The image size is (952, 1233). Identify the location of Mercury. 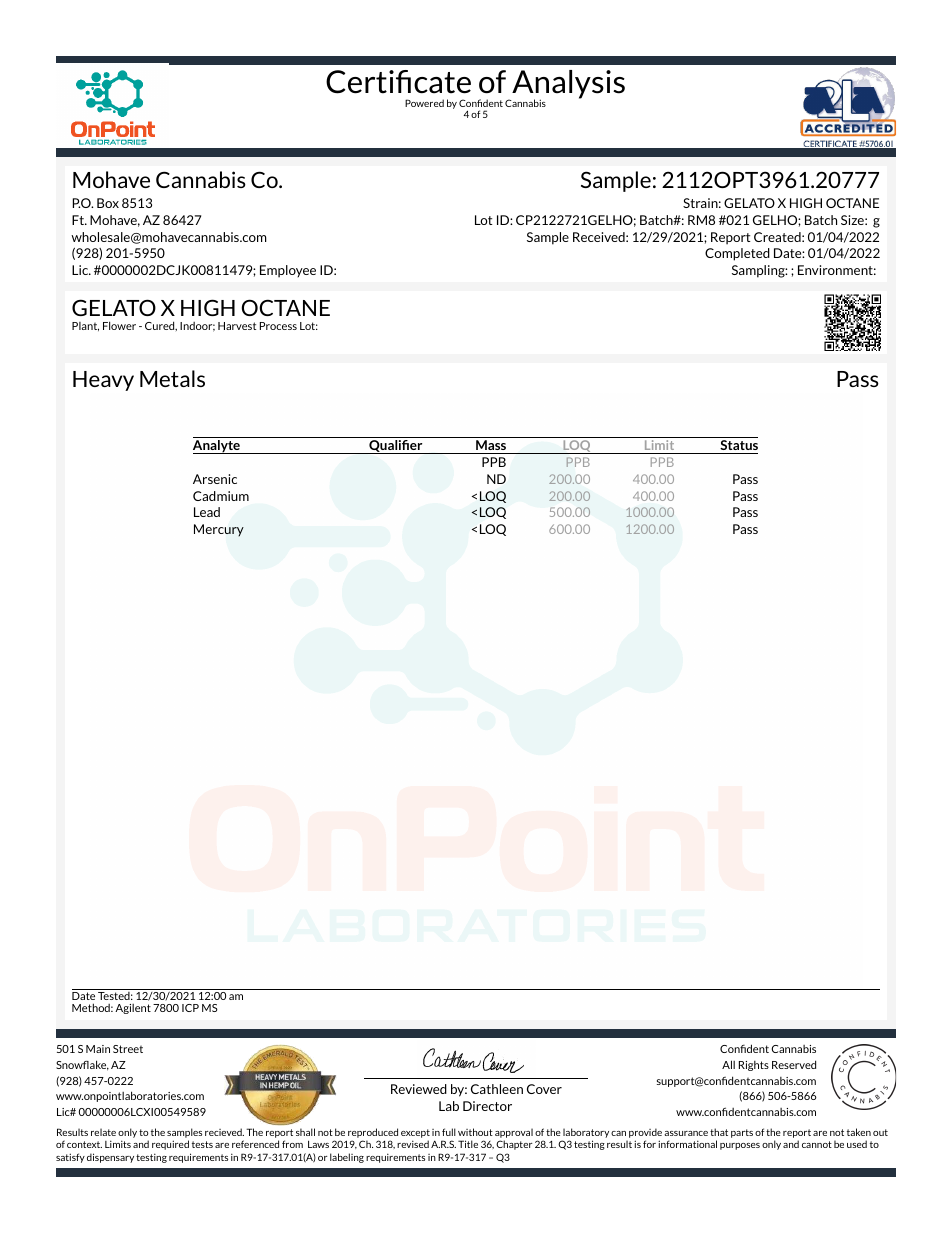
(219, 530).
